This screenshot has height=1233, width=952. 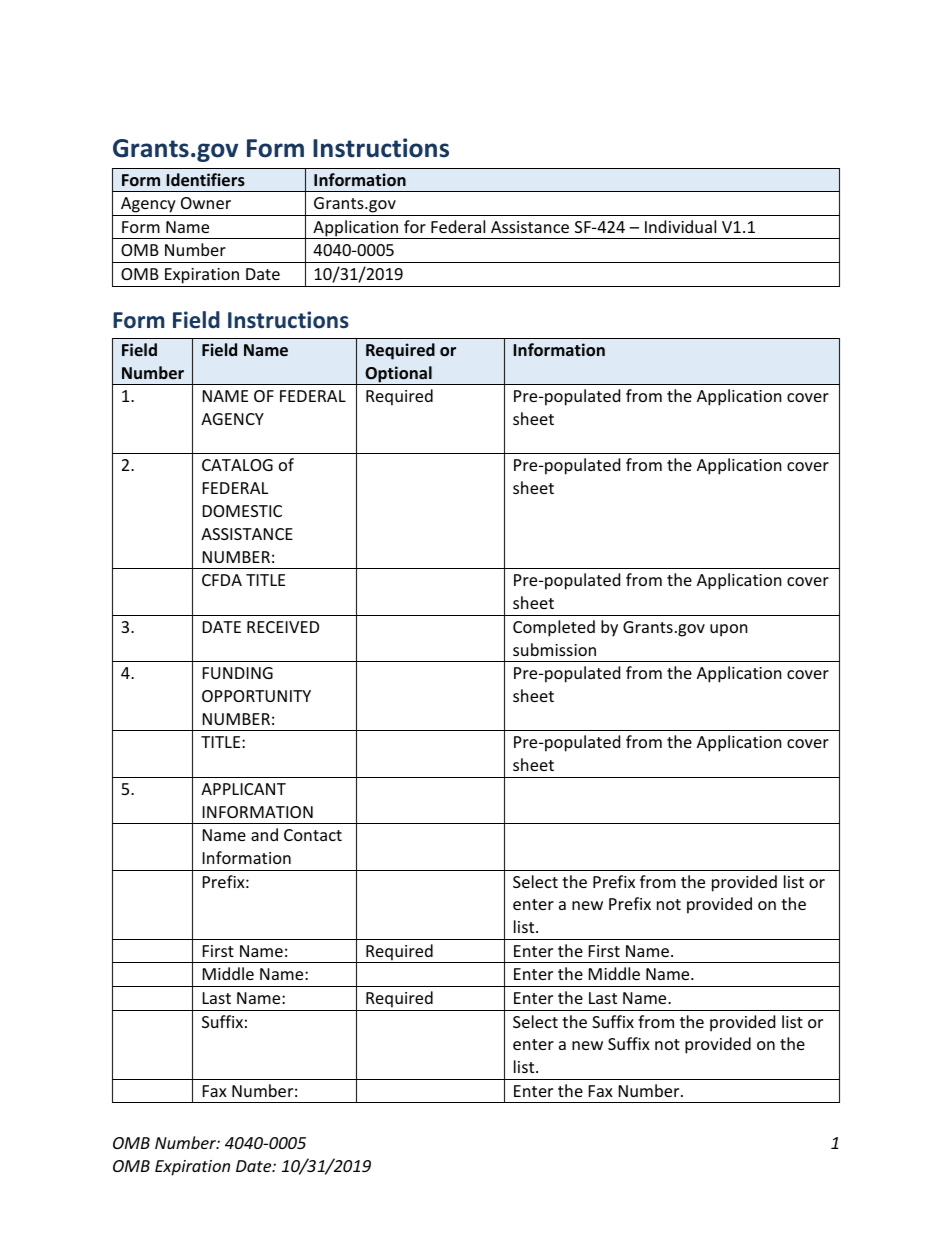 I want to click on Contact, so click(x=313, y=835).
